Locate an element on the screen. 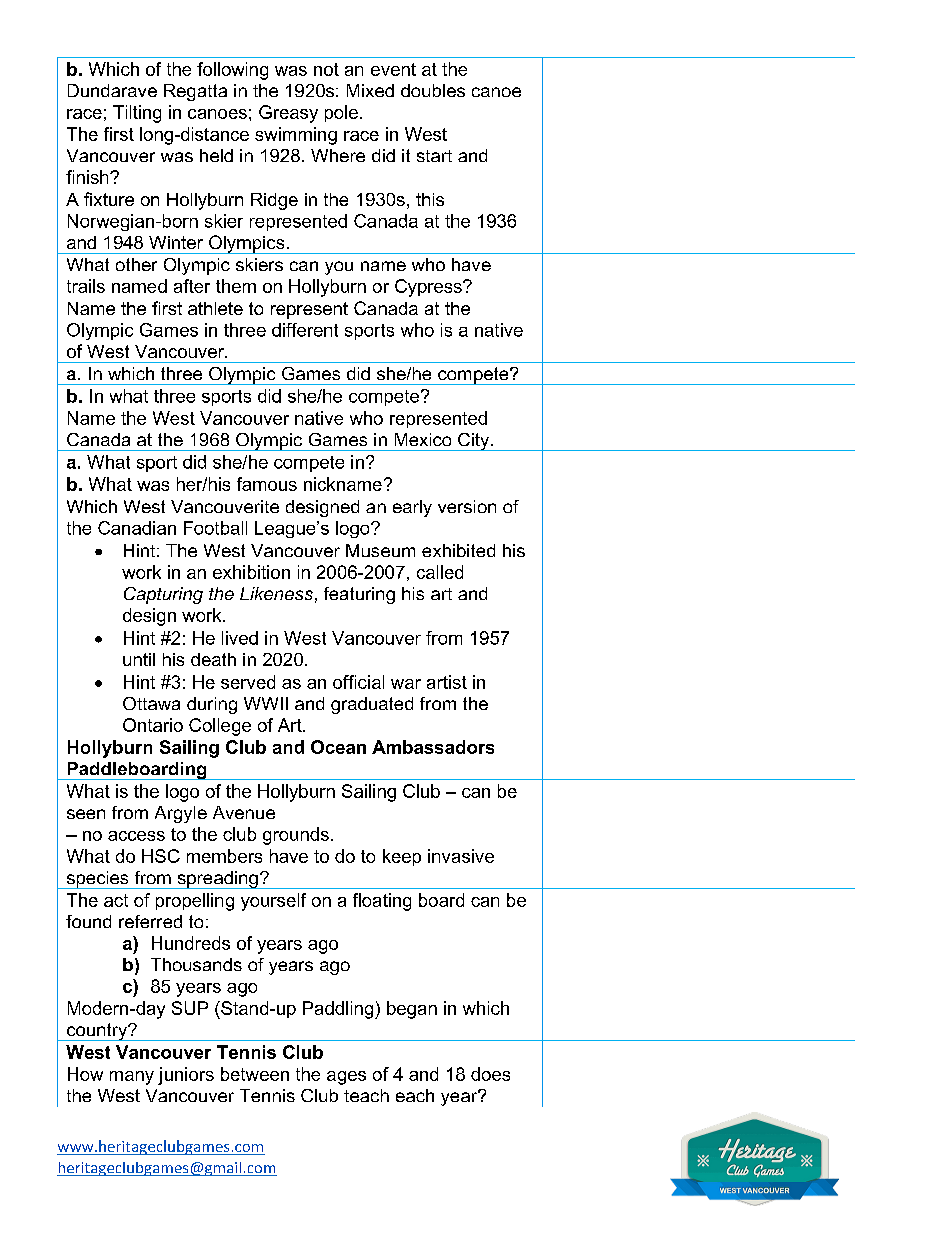  grounds is located at coordinates (296, 836).
